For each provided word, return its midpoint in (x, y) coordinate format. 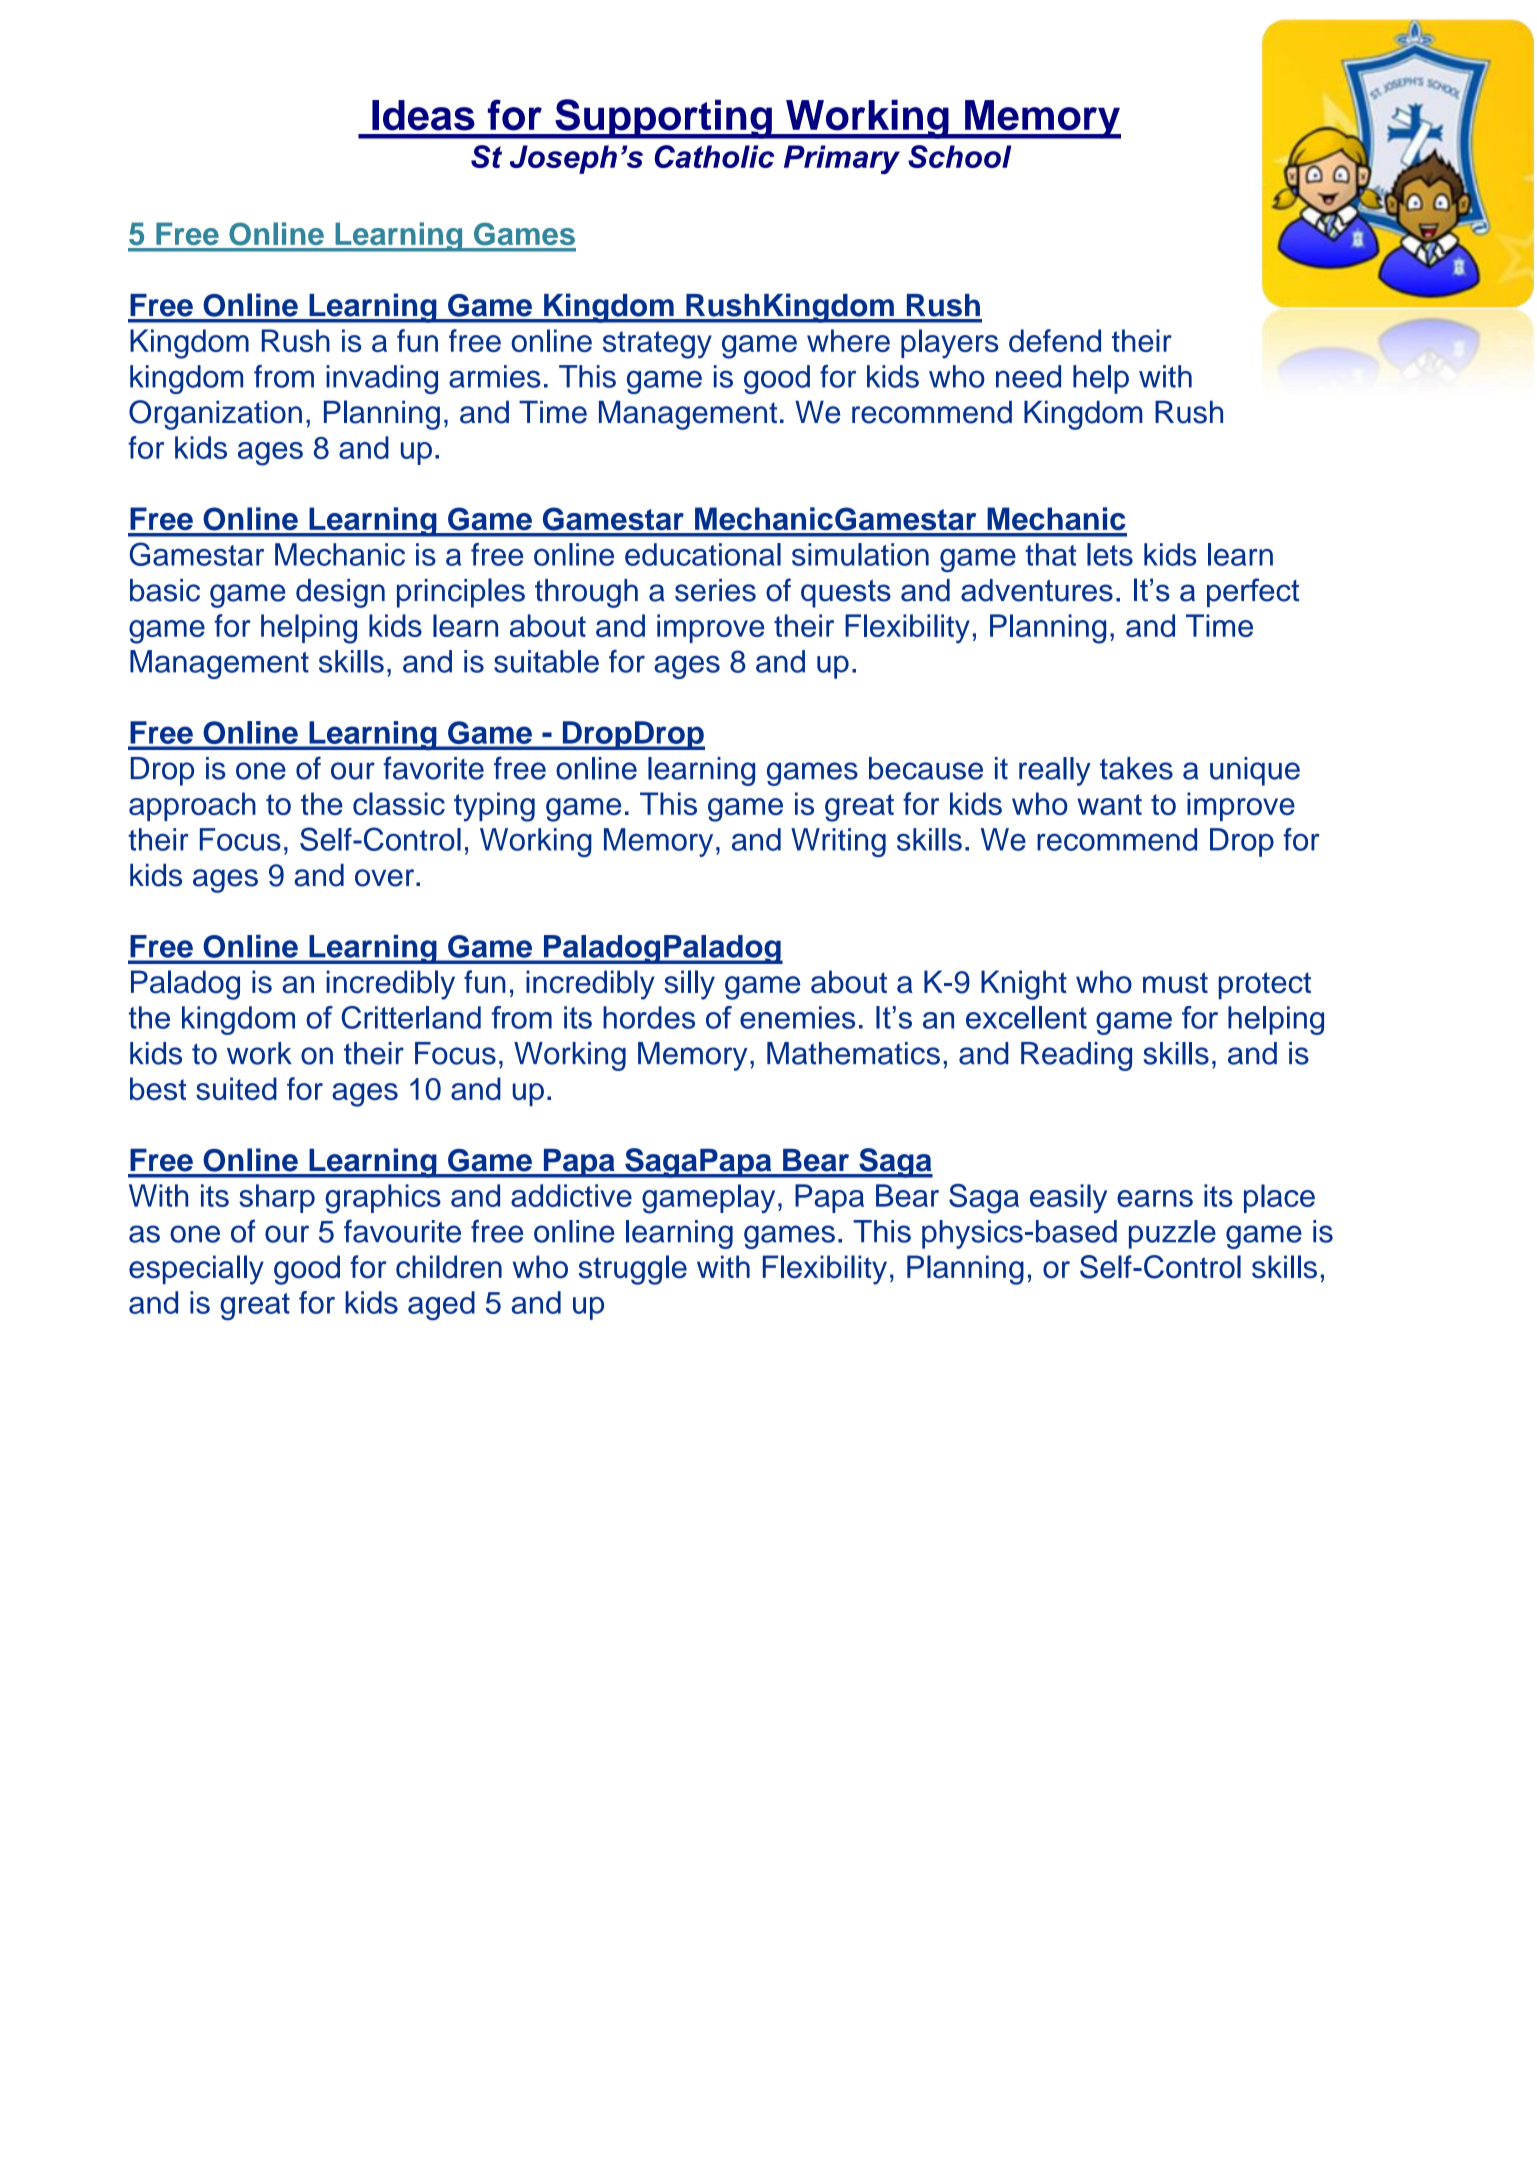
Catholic (714, 156)
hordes (649, 1017)
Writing (838, 842)
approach (192, 806)
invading (382, 379)
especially (196, 1270)
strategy (657, 345)
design (340, 593)
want (1109, 804)
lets (1110, 554)
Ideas (423, 115)
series (715, 590)
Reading (1076, 1056)
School (959, 156)
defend (1055, 340)
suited (236, 1088)
